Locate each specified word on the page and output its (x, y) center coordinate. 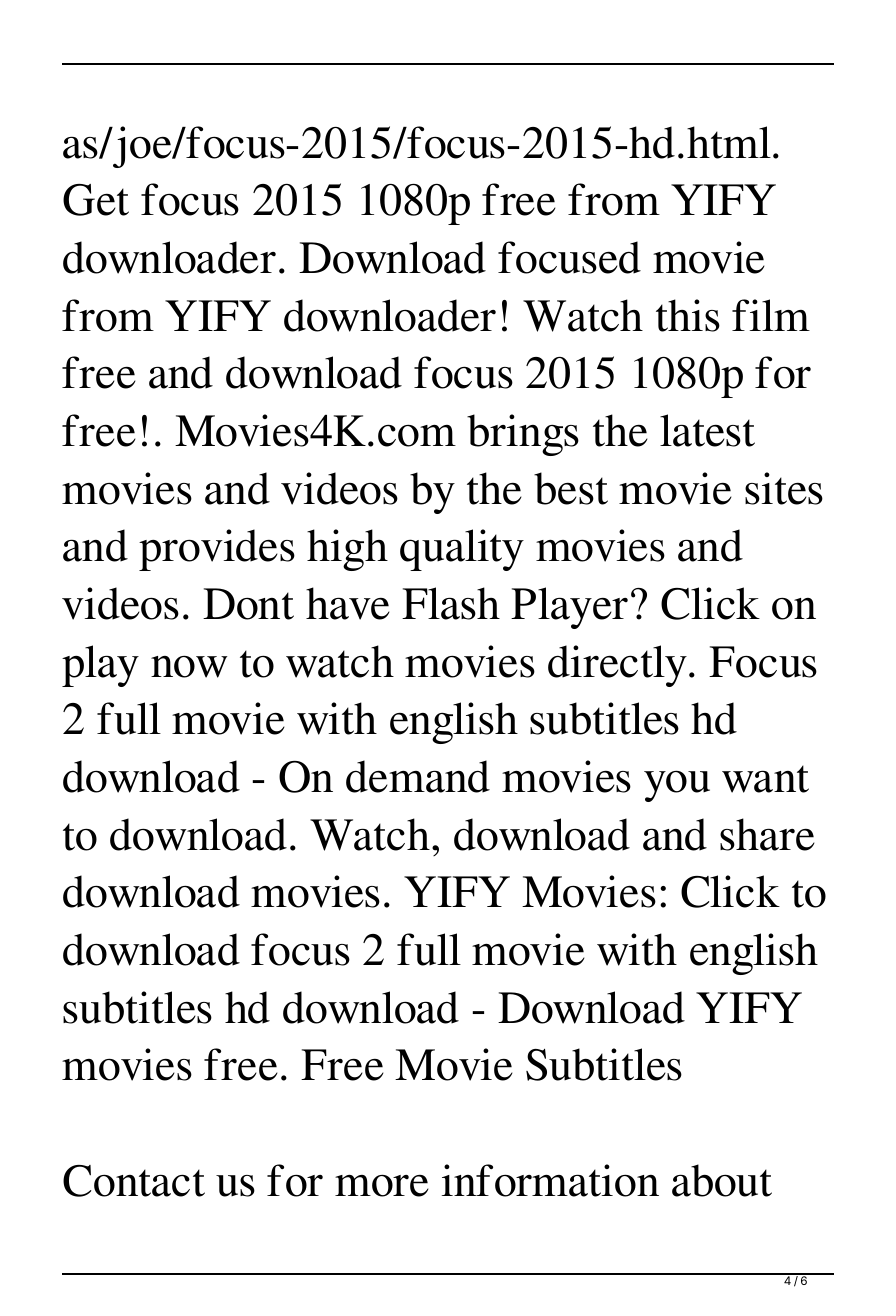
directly (617, 666)
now (189, 666)
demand (418, 776)
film (771, 315)
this (688, 315)
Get (96, 200)
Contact (134, 1181)
